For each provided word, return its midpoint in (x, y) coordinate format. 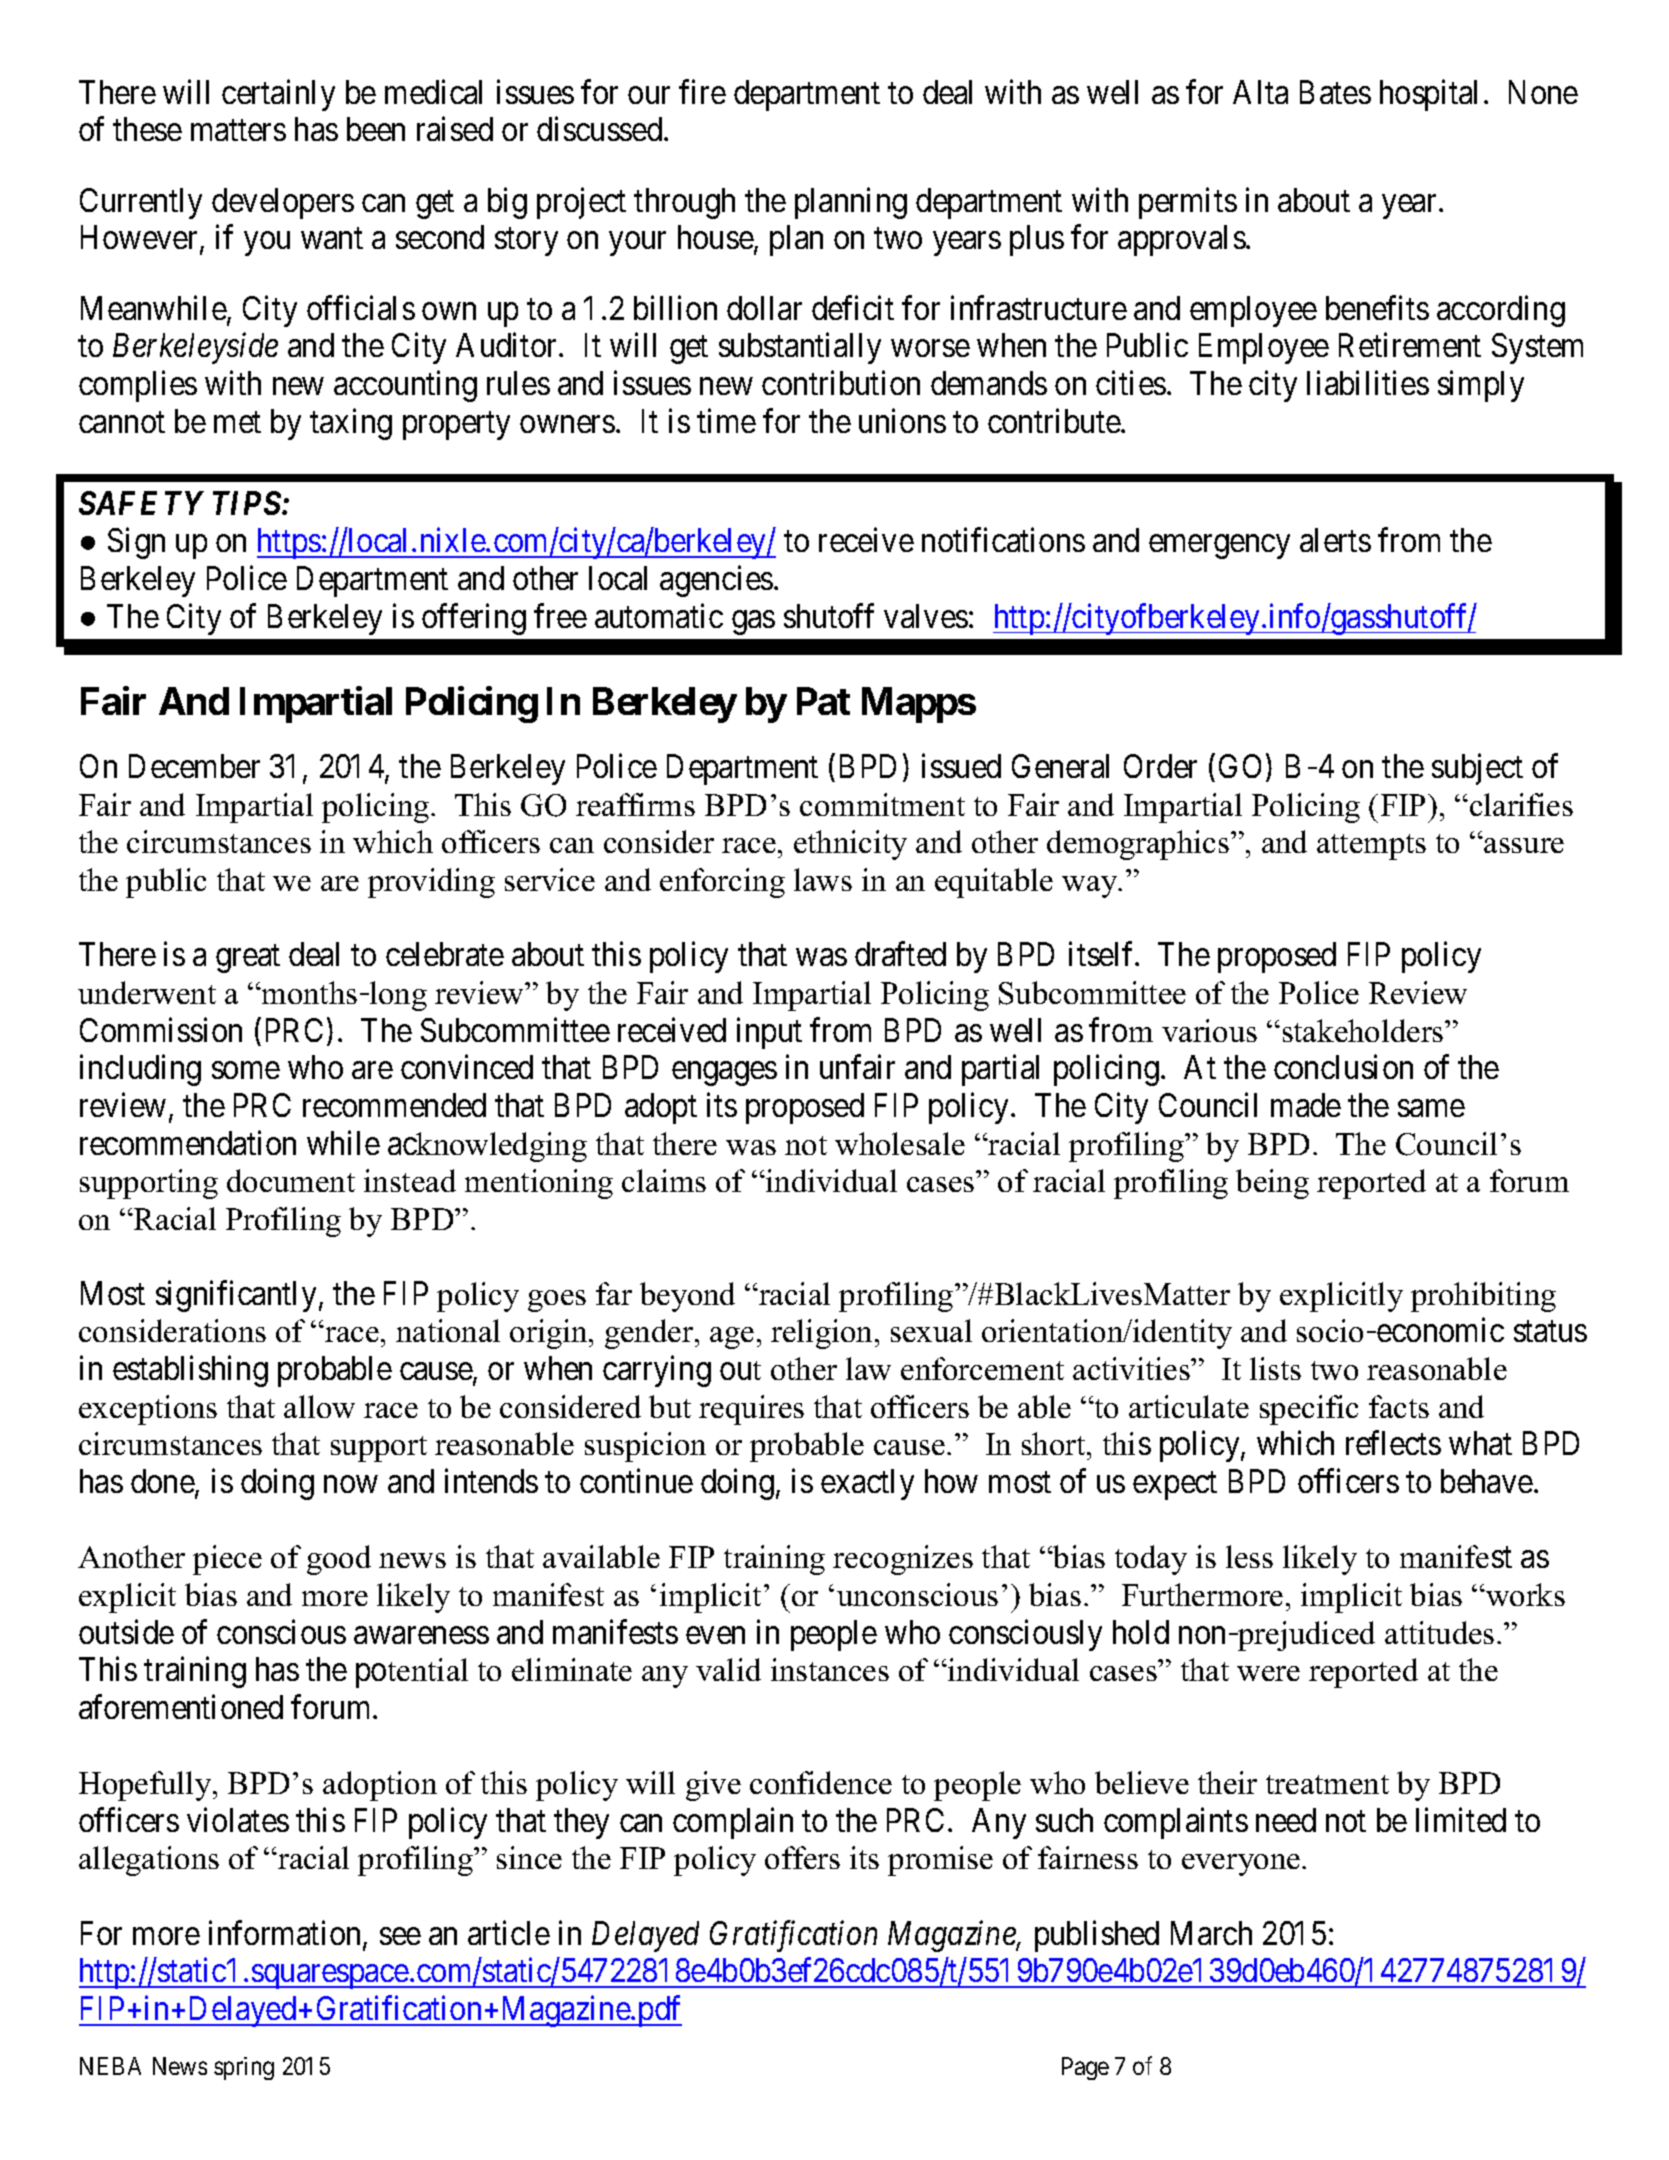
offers (802, 1857)
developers (283, 203)
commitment (882, 804)
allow (319, 1406)
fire (702, 91)
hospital (1428, 95)
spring (244, 2068)
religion (823, 1334)
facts (1399, 1406)
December (194, 766)
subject (1477, 769)
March (1211, 1933)
